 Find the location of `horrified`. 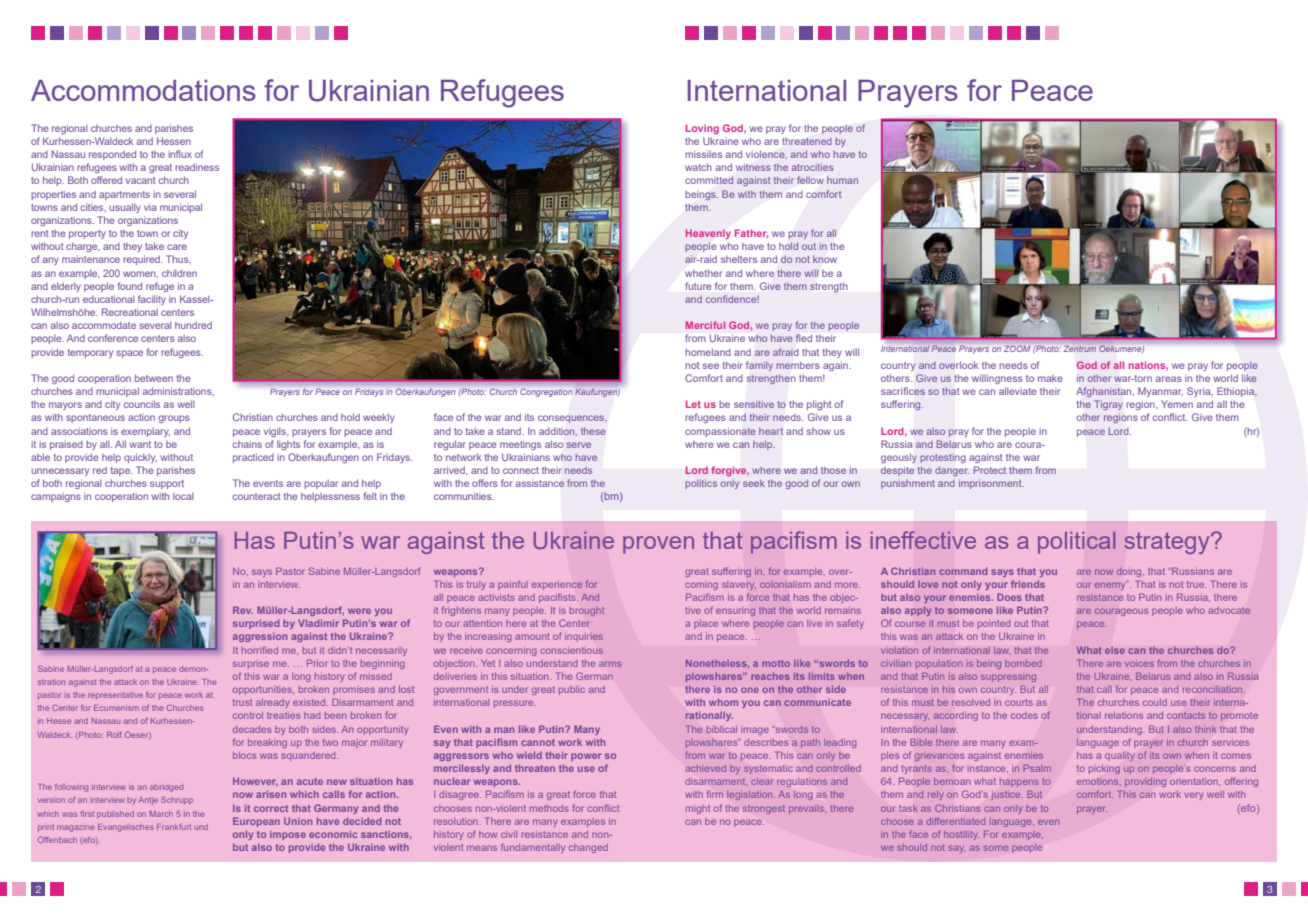

horrified is located at coordinates (260, 650).
